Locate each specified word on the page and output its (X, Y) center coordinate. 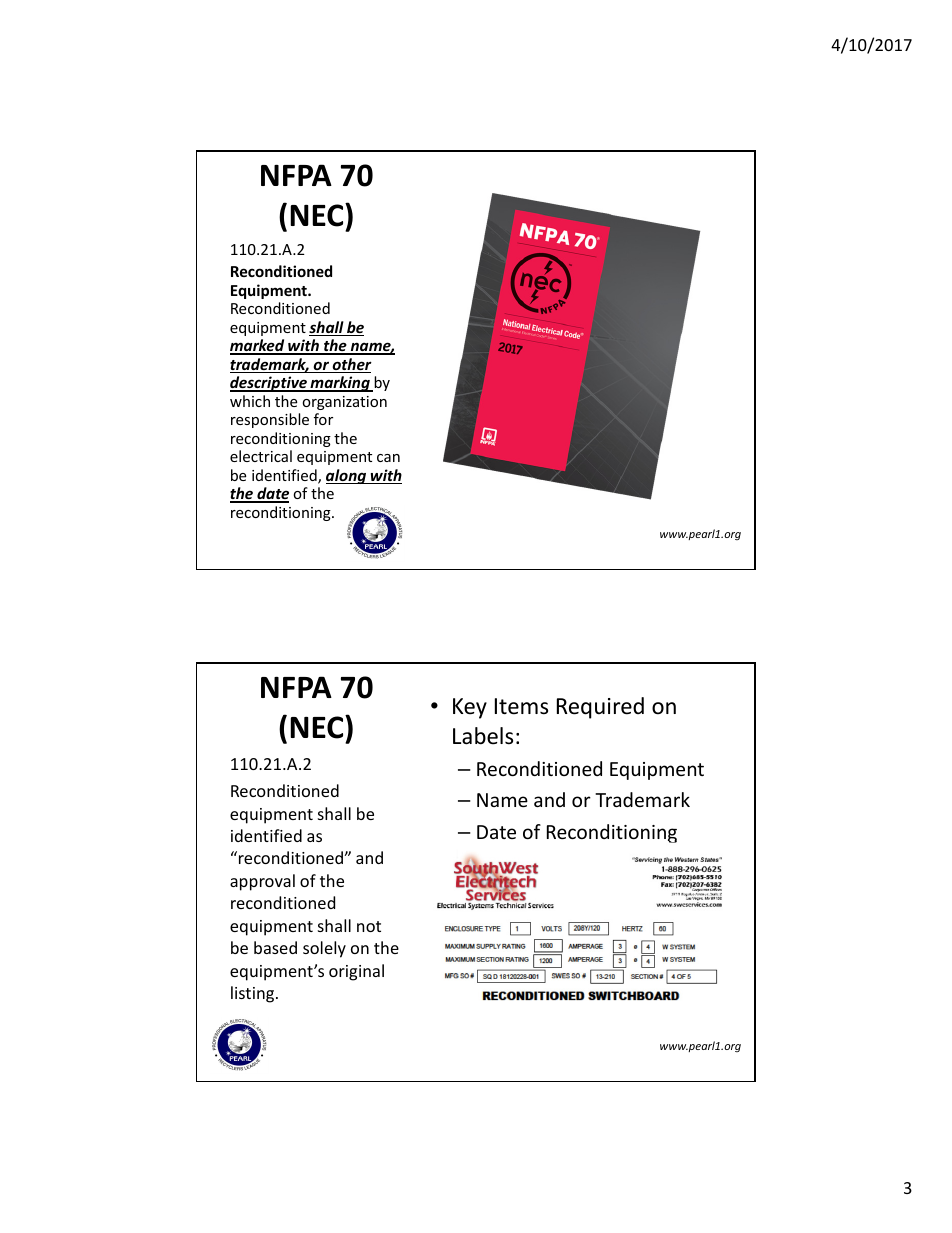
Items (521, 706)
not (369, 926)
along (347, 476)
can (388, 458)
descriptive (269, 384)
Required (600, 708)
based (275, 947)
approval (262, 882)
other (351, 365)
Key (470, 708)
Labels (483, 736)
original (356, 972)
